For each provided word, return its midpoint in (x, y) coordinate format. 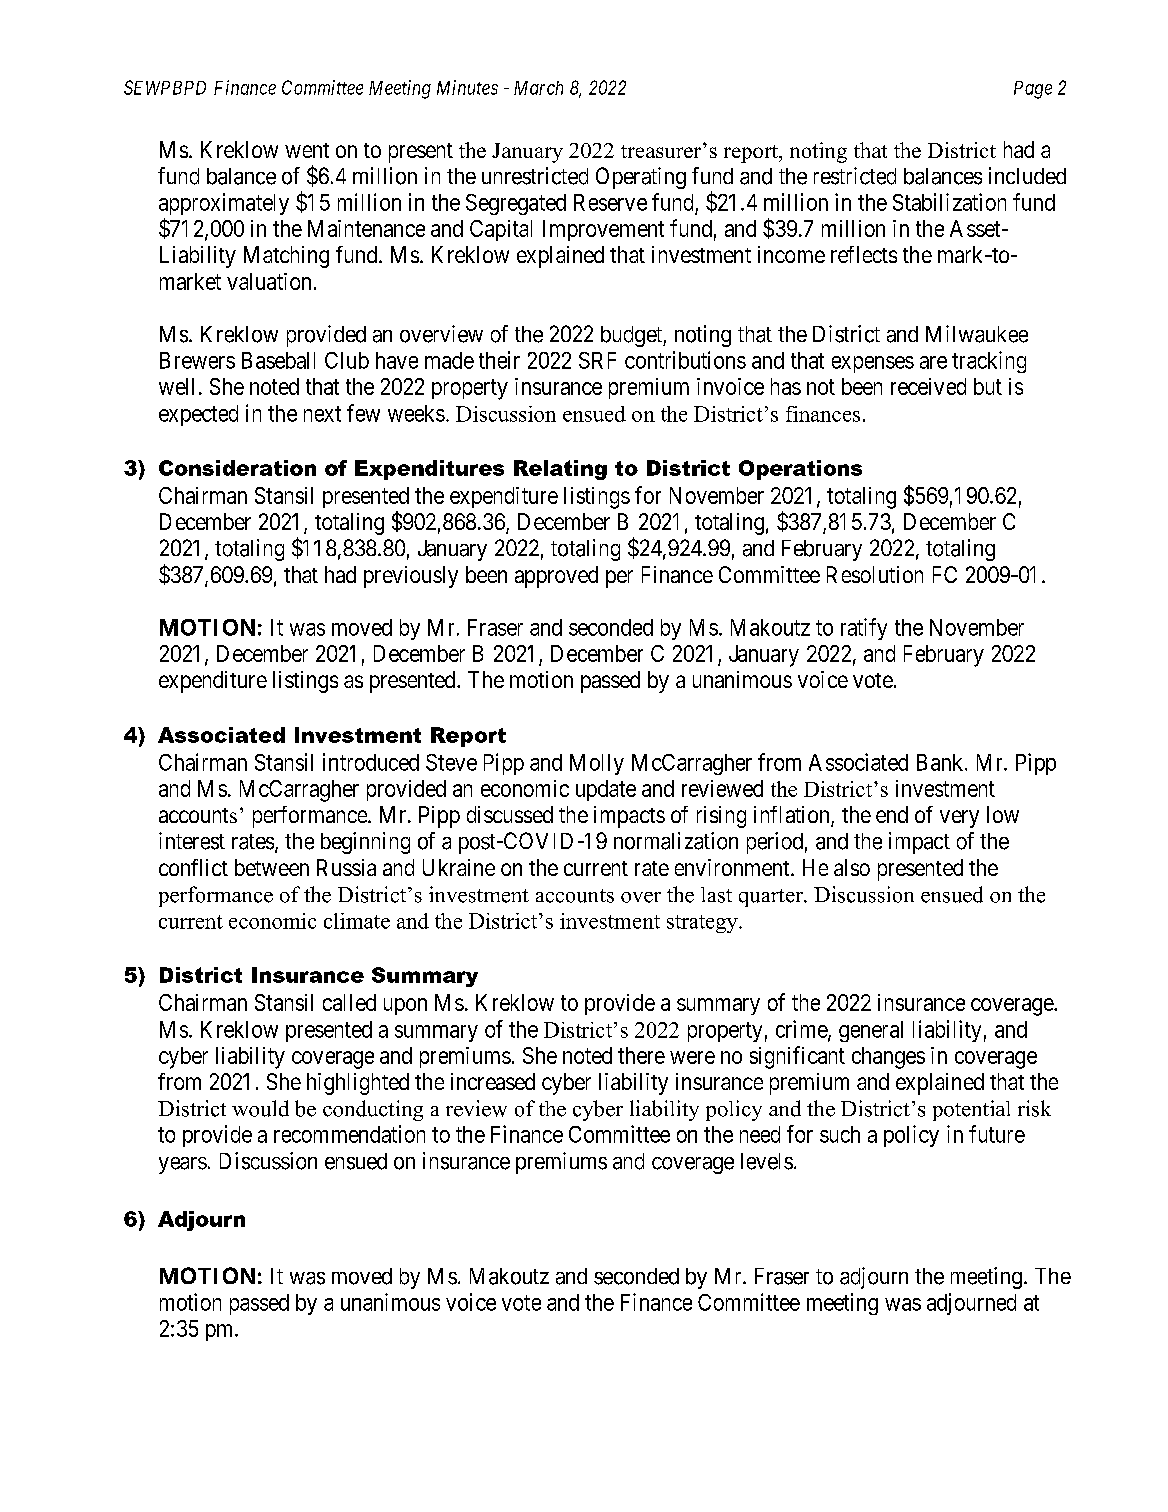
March (538, 88)
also (852, 867)
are (933, 362)
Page (1033, 90)
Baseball (278, 360)
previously (411, 577)
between (272, 867)
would (260, 1108)
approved (556, 577)
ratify (864, 629)
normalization (676, 841)
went (307, 150)
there (641, 1055)
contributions (685, 360)
